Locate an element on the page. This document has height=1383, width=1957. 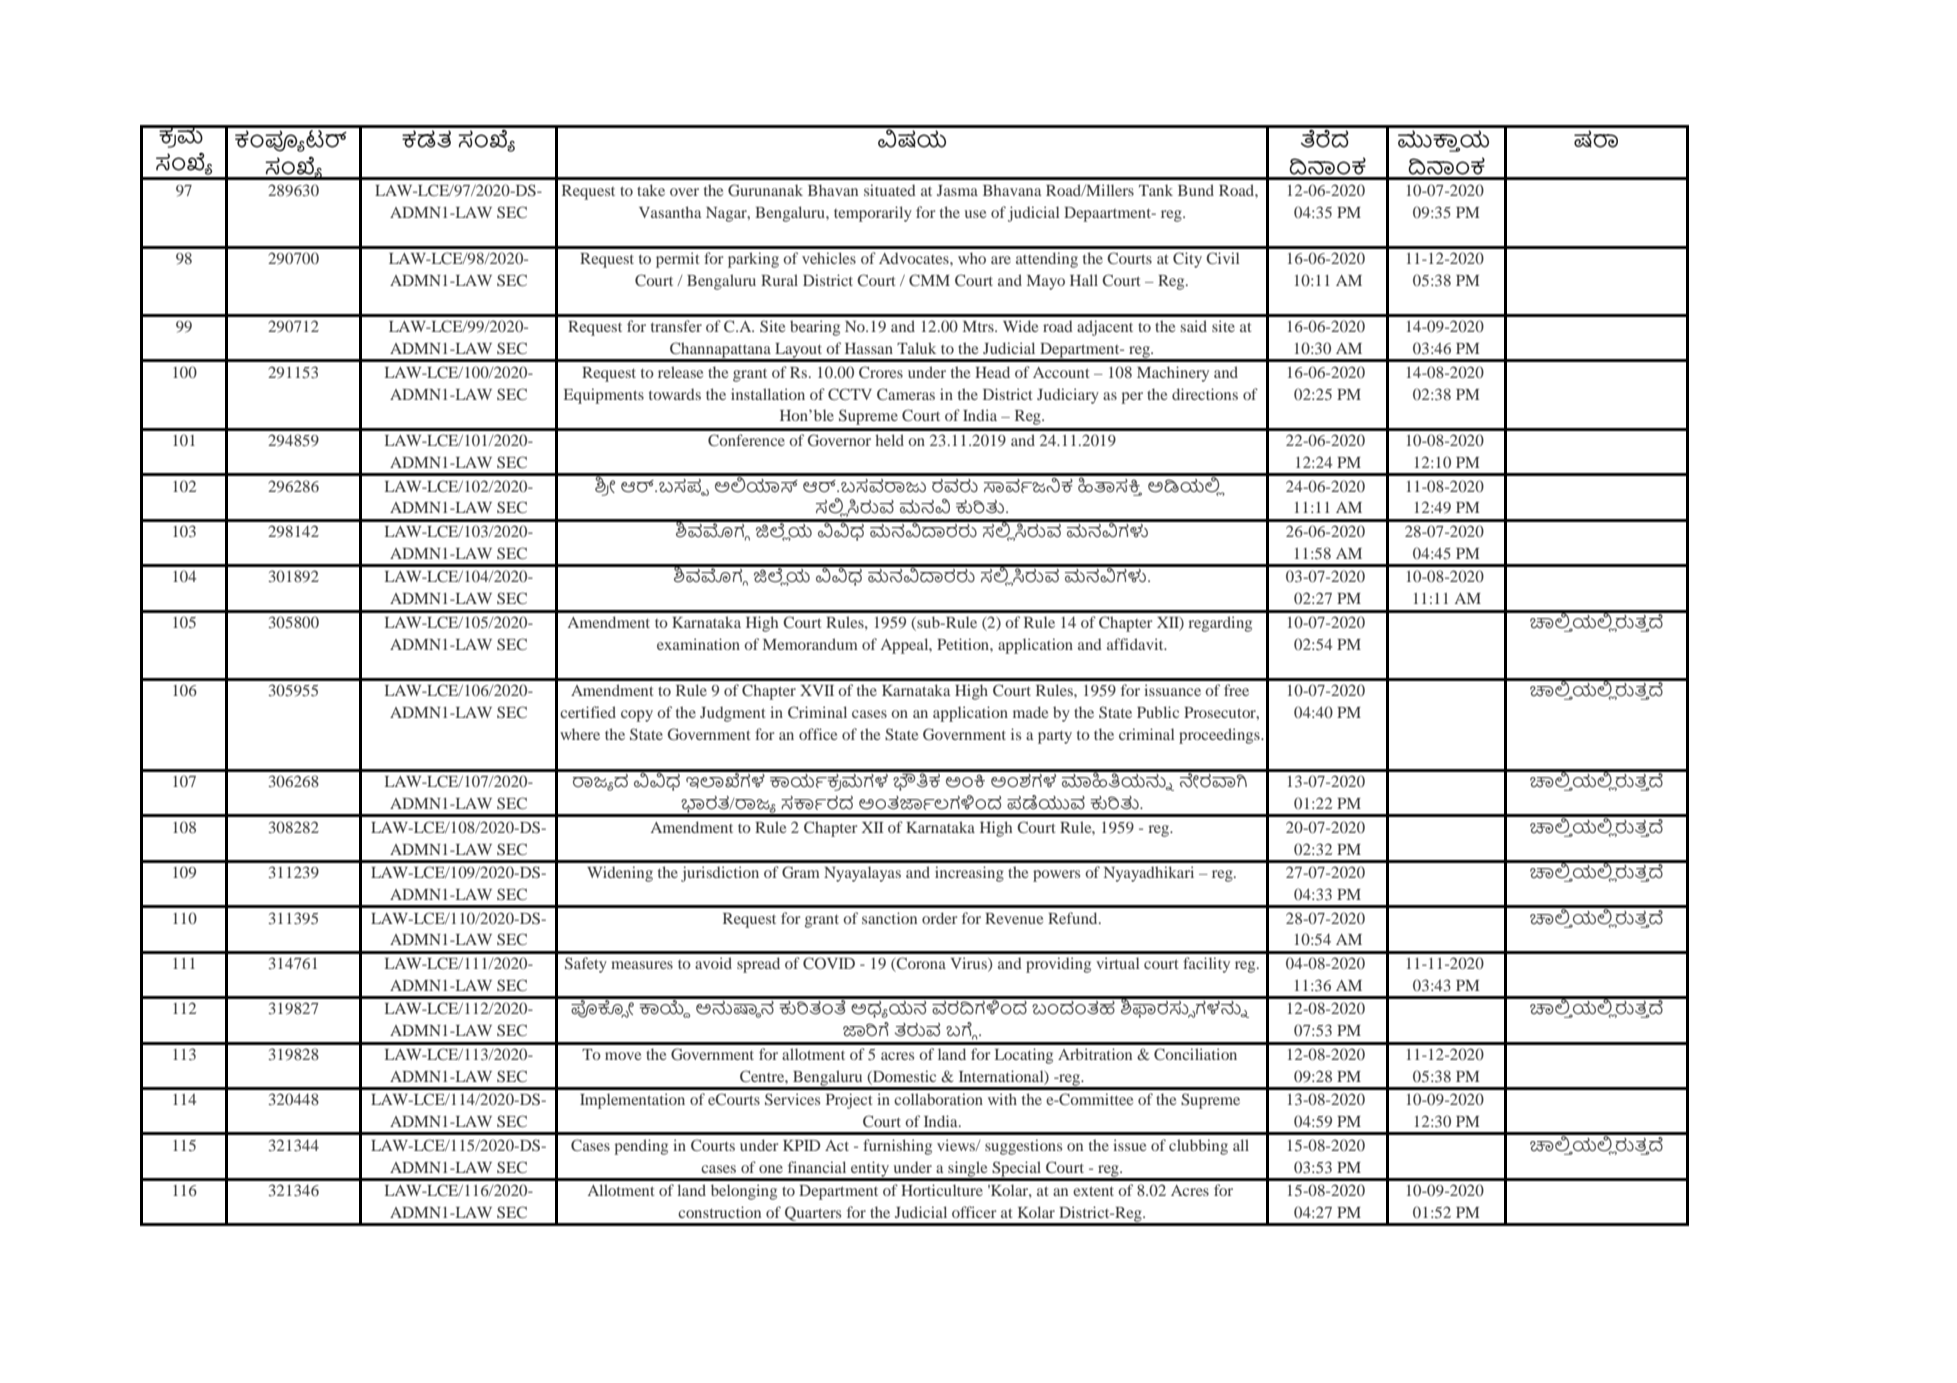
examination is located at coordinates (698, 644).
